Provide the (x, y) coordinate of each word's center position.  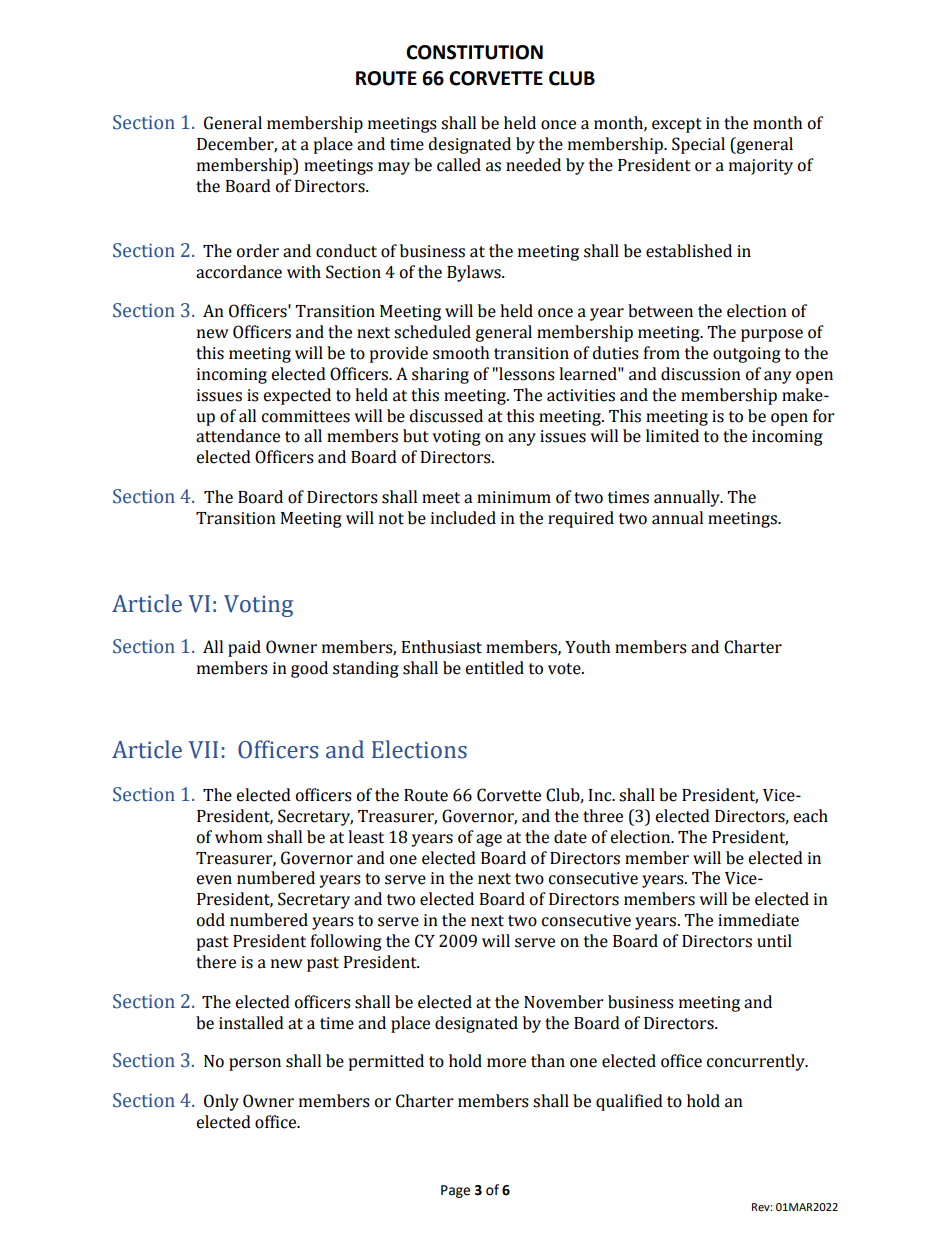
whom (238, 837)
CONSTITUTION (474, 52)
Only (221, 1102)
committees (306, 416)
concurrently (757, 1062)
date (570, 837)
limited (672, 436)
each (810, 816)
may (394, 168)
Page (455, 1191)
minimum (514, 497)
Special (698, 145)
